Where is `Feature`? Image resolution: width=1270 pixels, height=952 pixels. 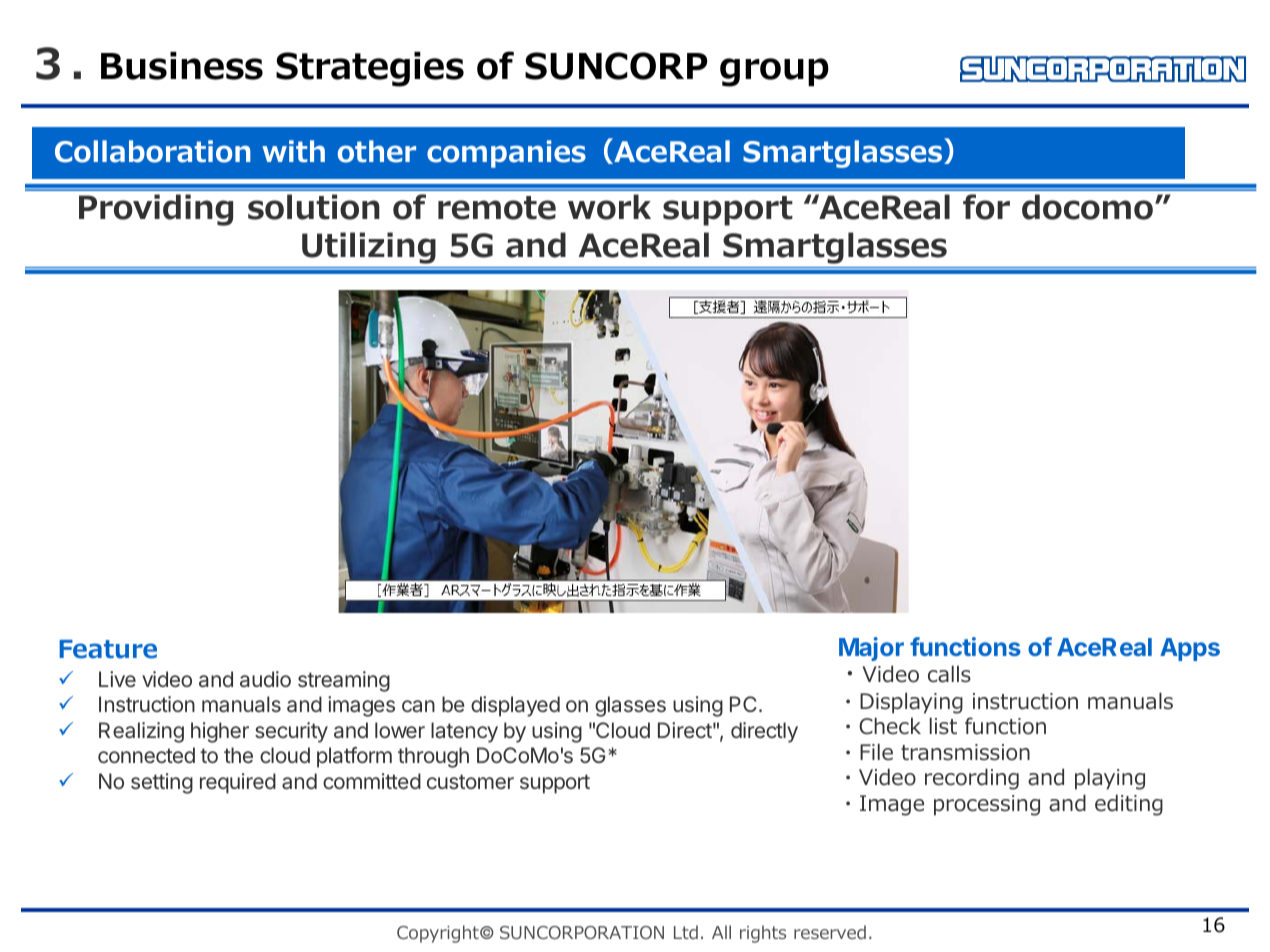
Feature is located at coordinates (108, 649).
